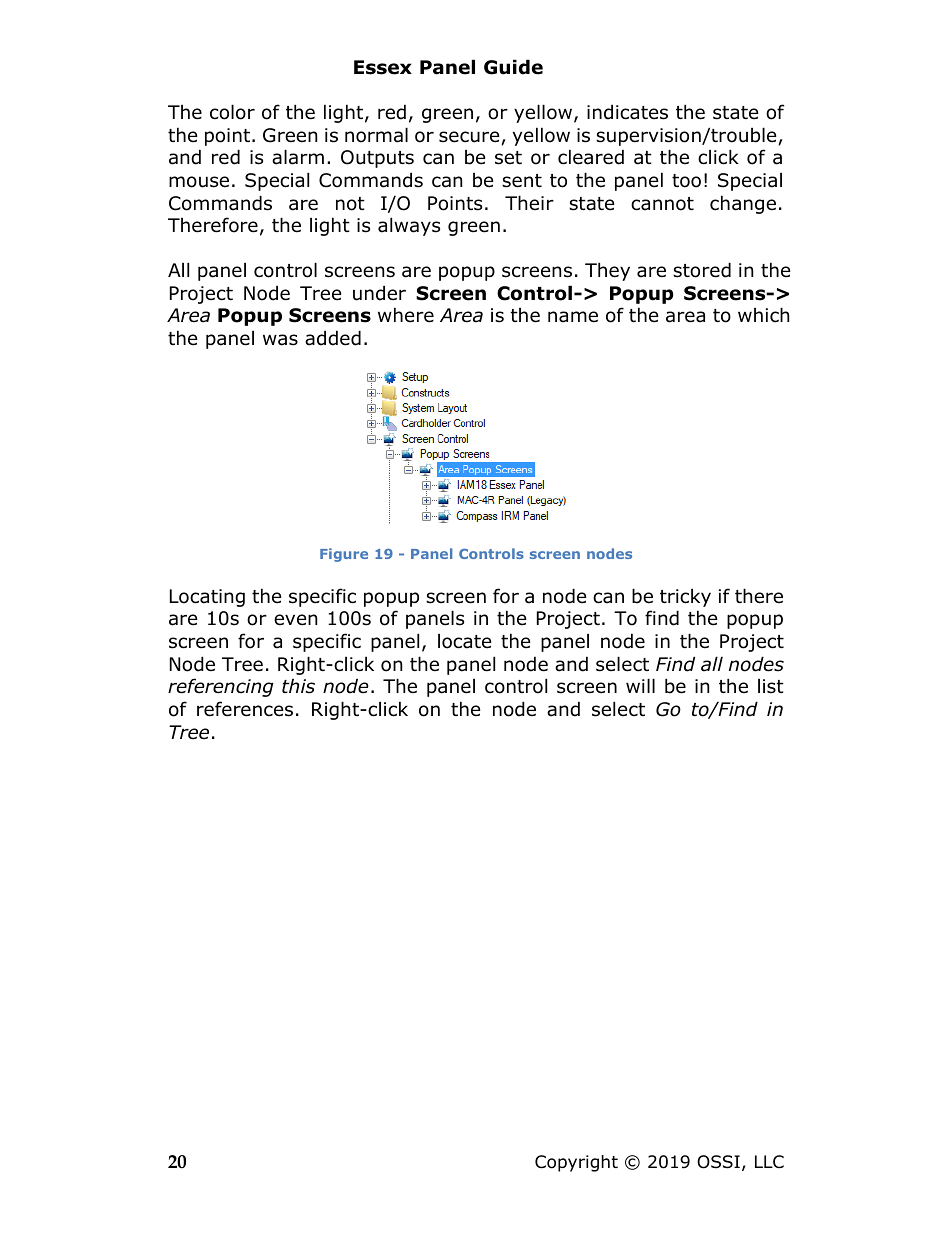 Image resolution: width=952 pixels, height=1233 pixels. What do you see at coordinates (220, 687) in the image?
I see `referencing` at bounding box center [220, 687].
